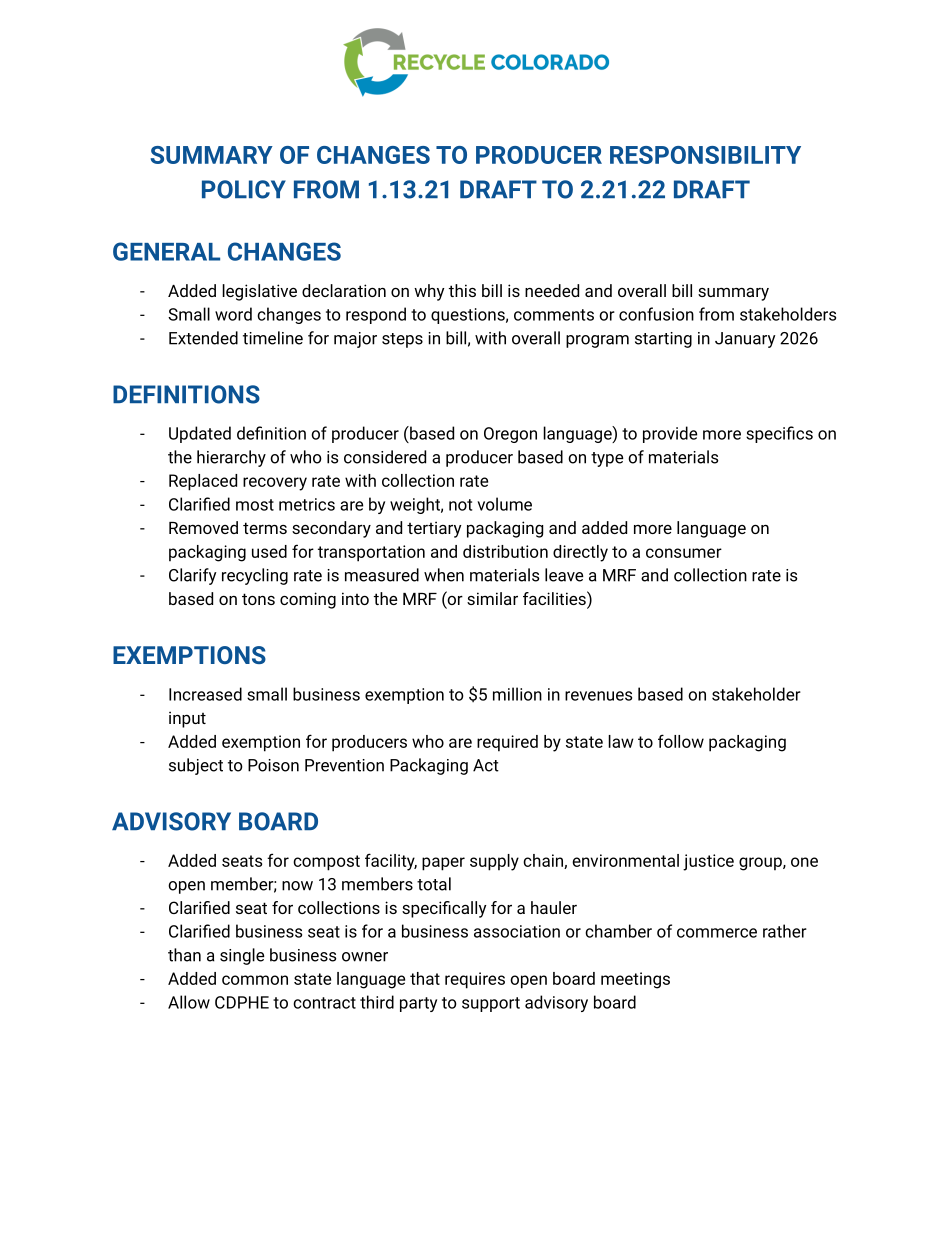 This page has width=952, height=1233. What do you see at coordinates (507, 743) in the page?
I see `required` at bounding box center [507, 743].
